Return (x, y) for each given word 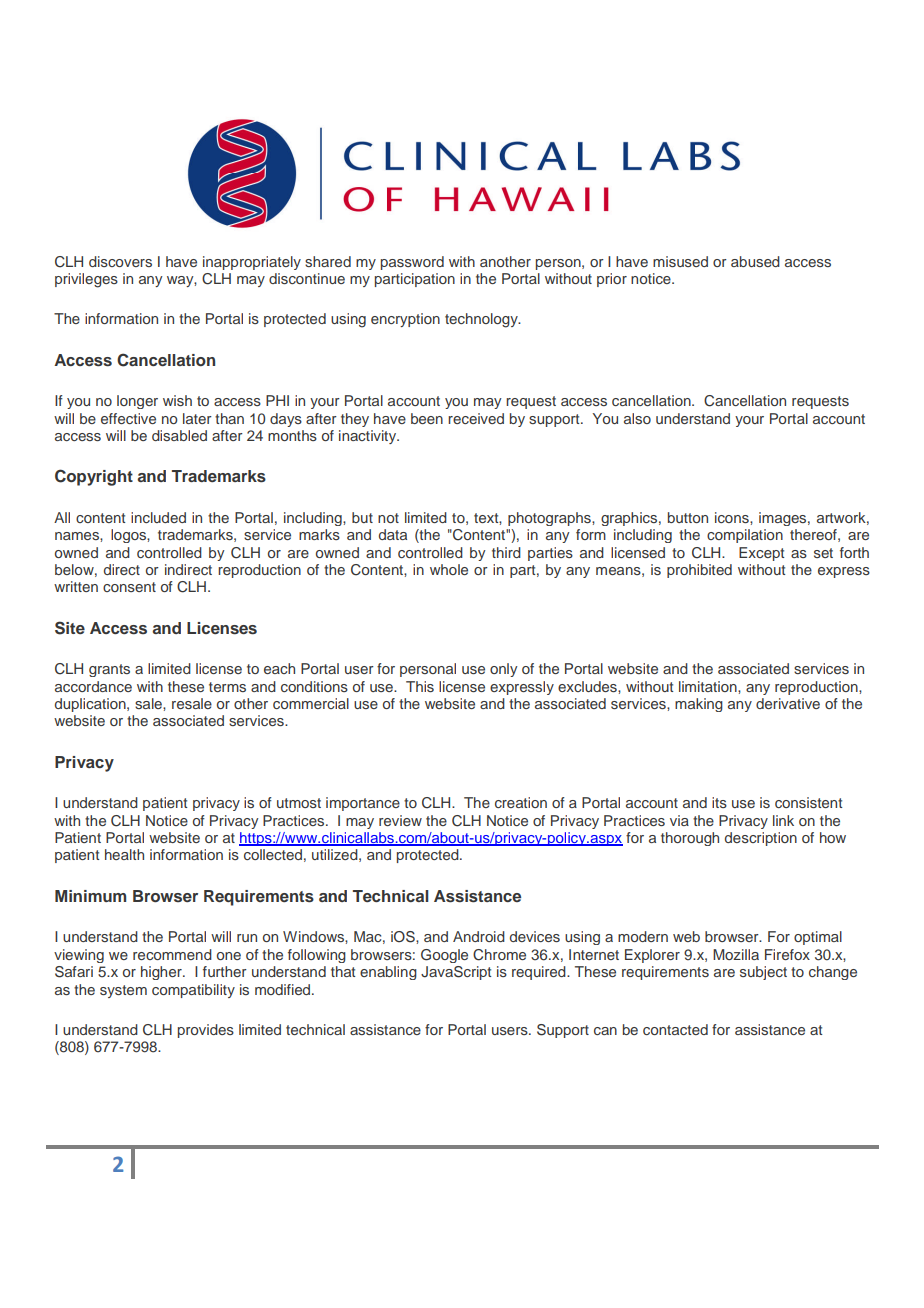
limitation (709, 686)
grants (109, 670)
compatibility (193, 991)
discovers (120, 261)
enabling (388, 973)
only (504, 670)
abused (755, 261)
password (412, 263)
